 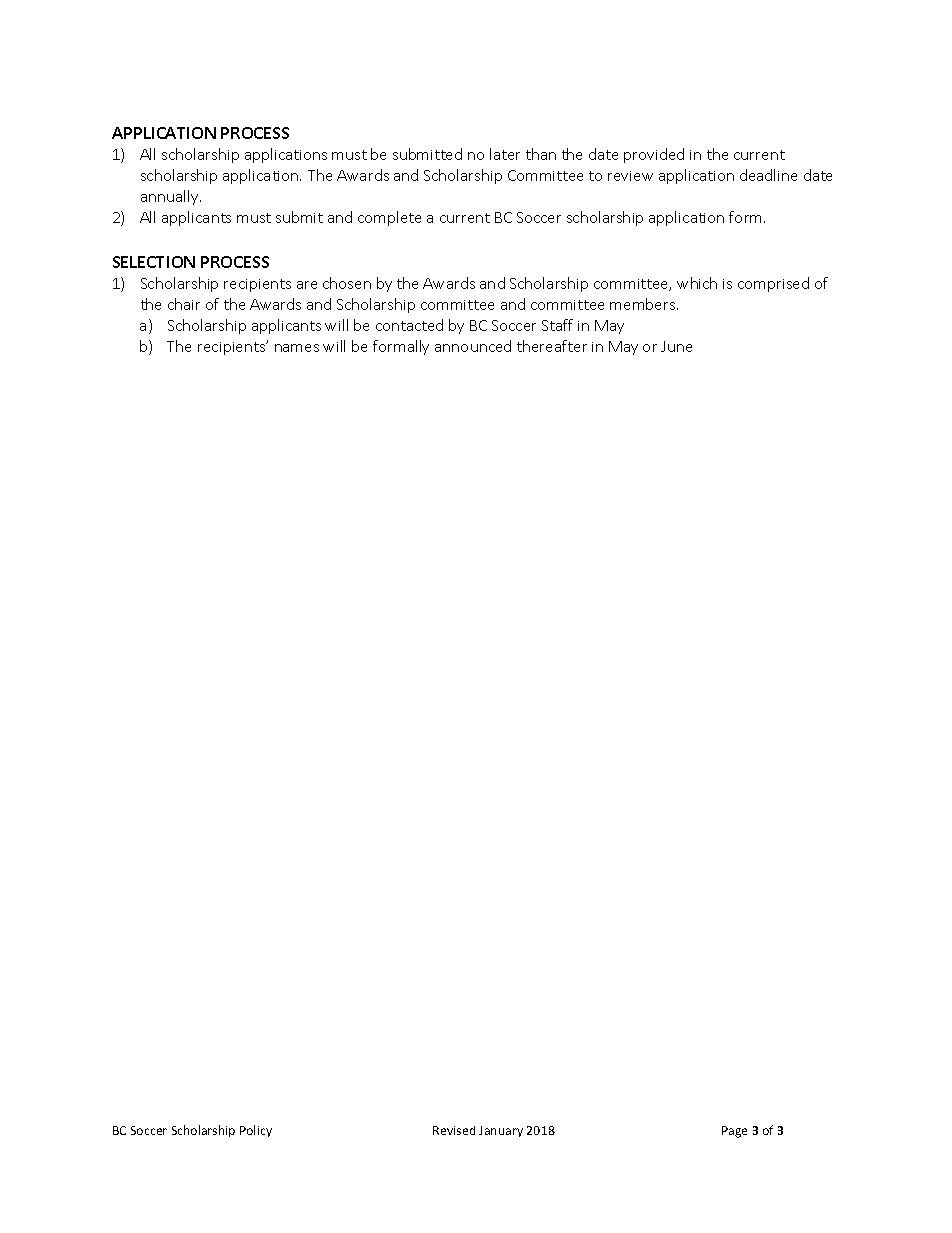 What do you see at coordinates (505, 154) in the screenshot?
I see `later` at bounding box center [505, 154].
